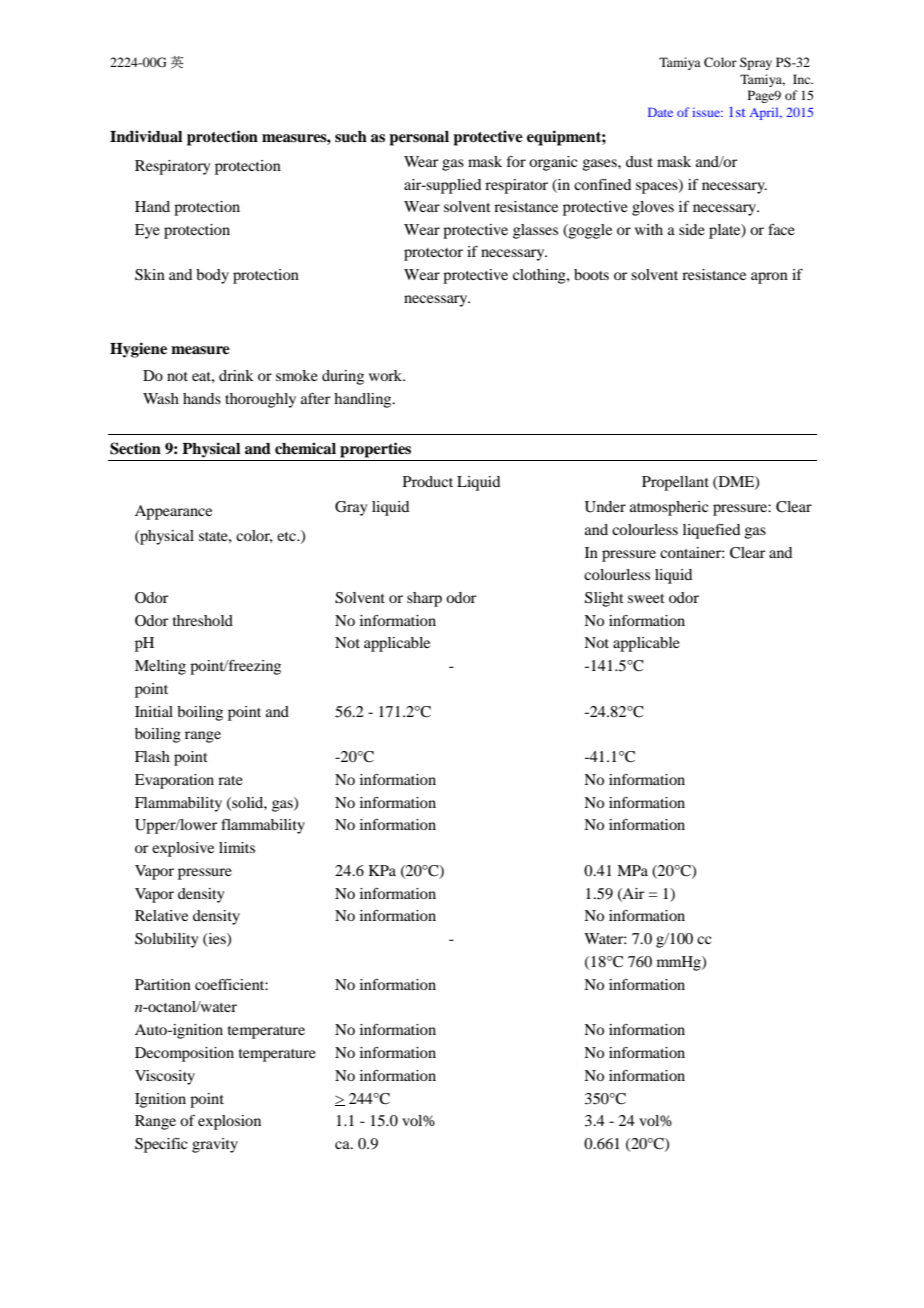  What do you see at coordinates (387, 375) in the page?
I see `work` at bounding box center [387, 375].
